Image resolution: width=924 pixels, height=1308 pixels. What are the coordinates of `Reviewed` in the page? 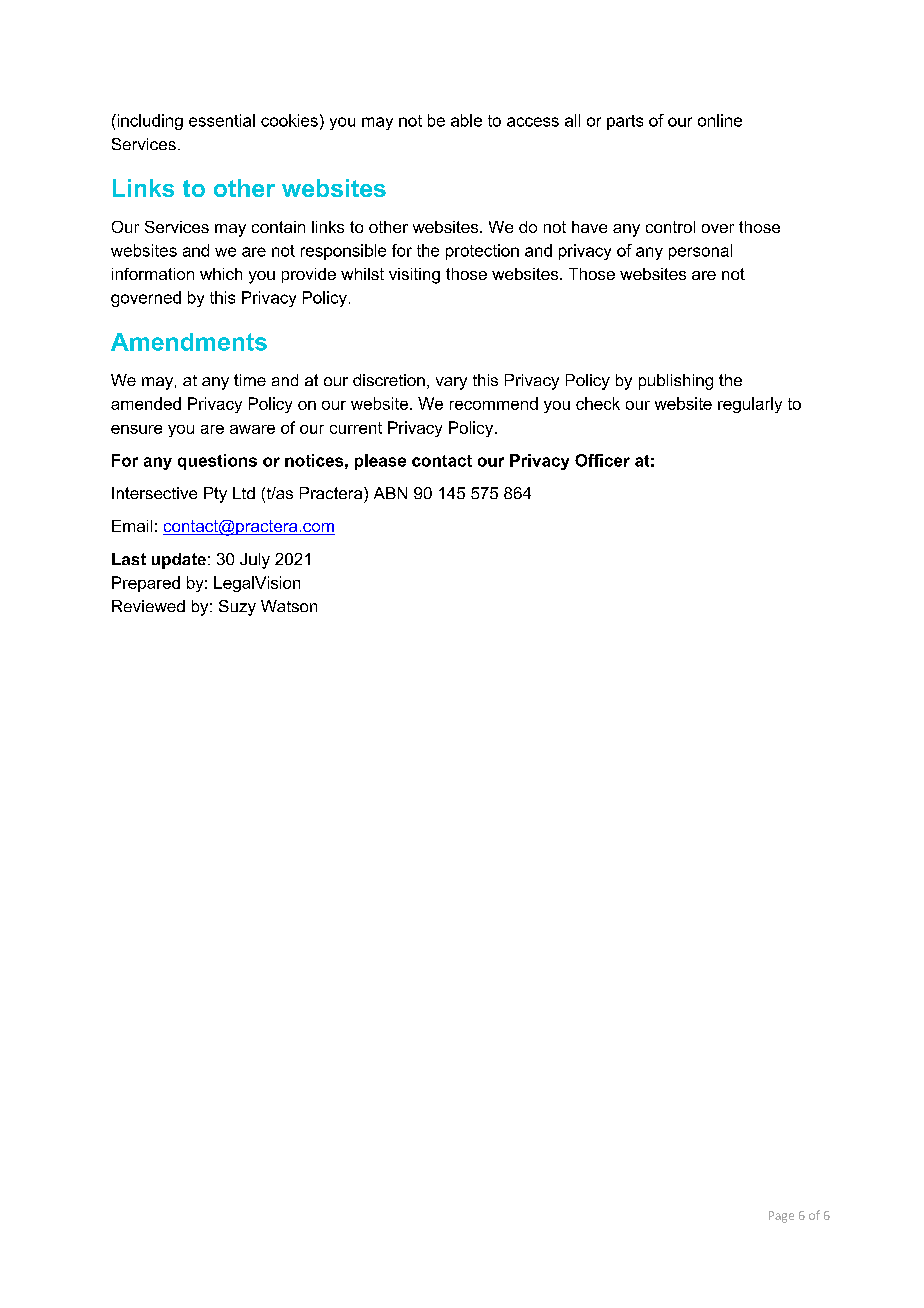 It's located at (148, 606).
